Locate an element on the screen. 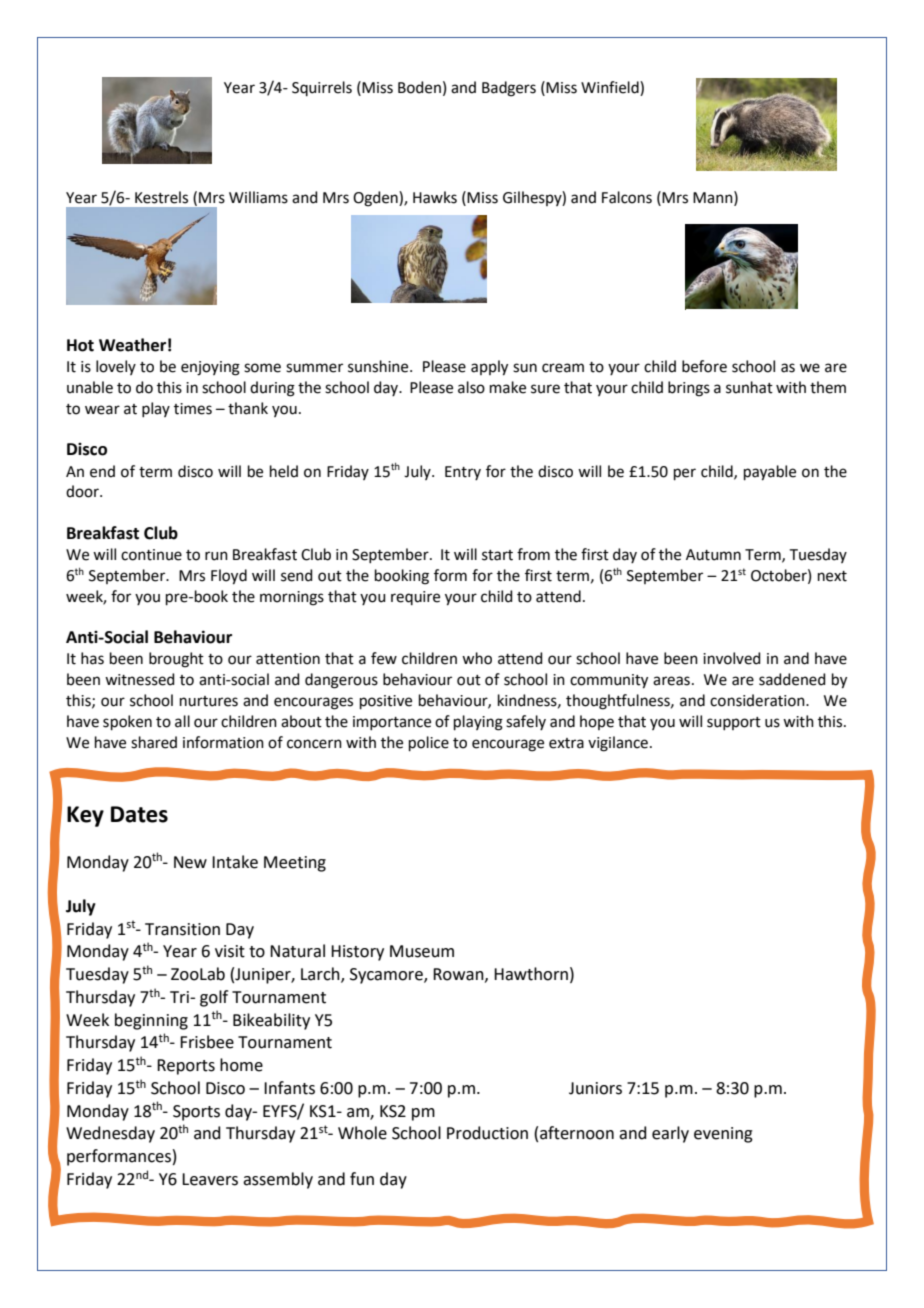  Winfield is located at coordinates (611, 88).
